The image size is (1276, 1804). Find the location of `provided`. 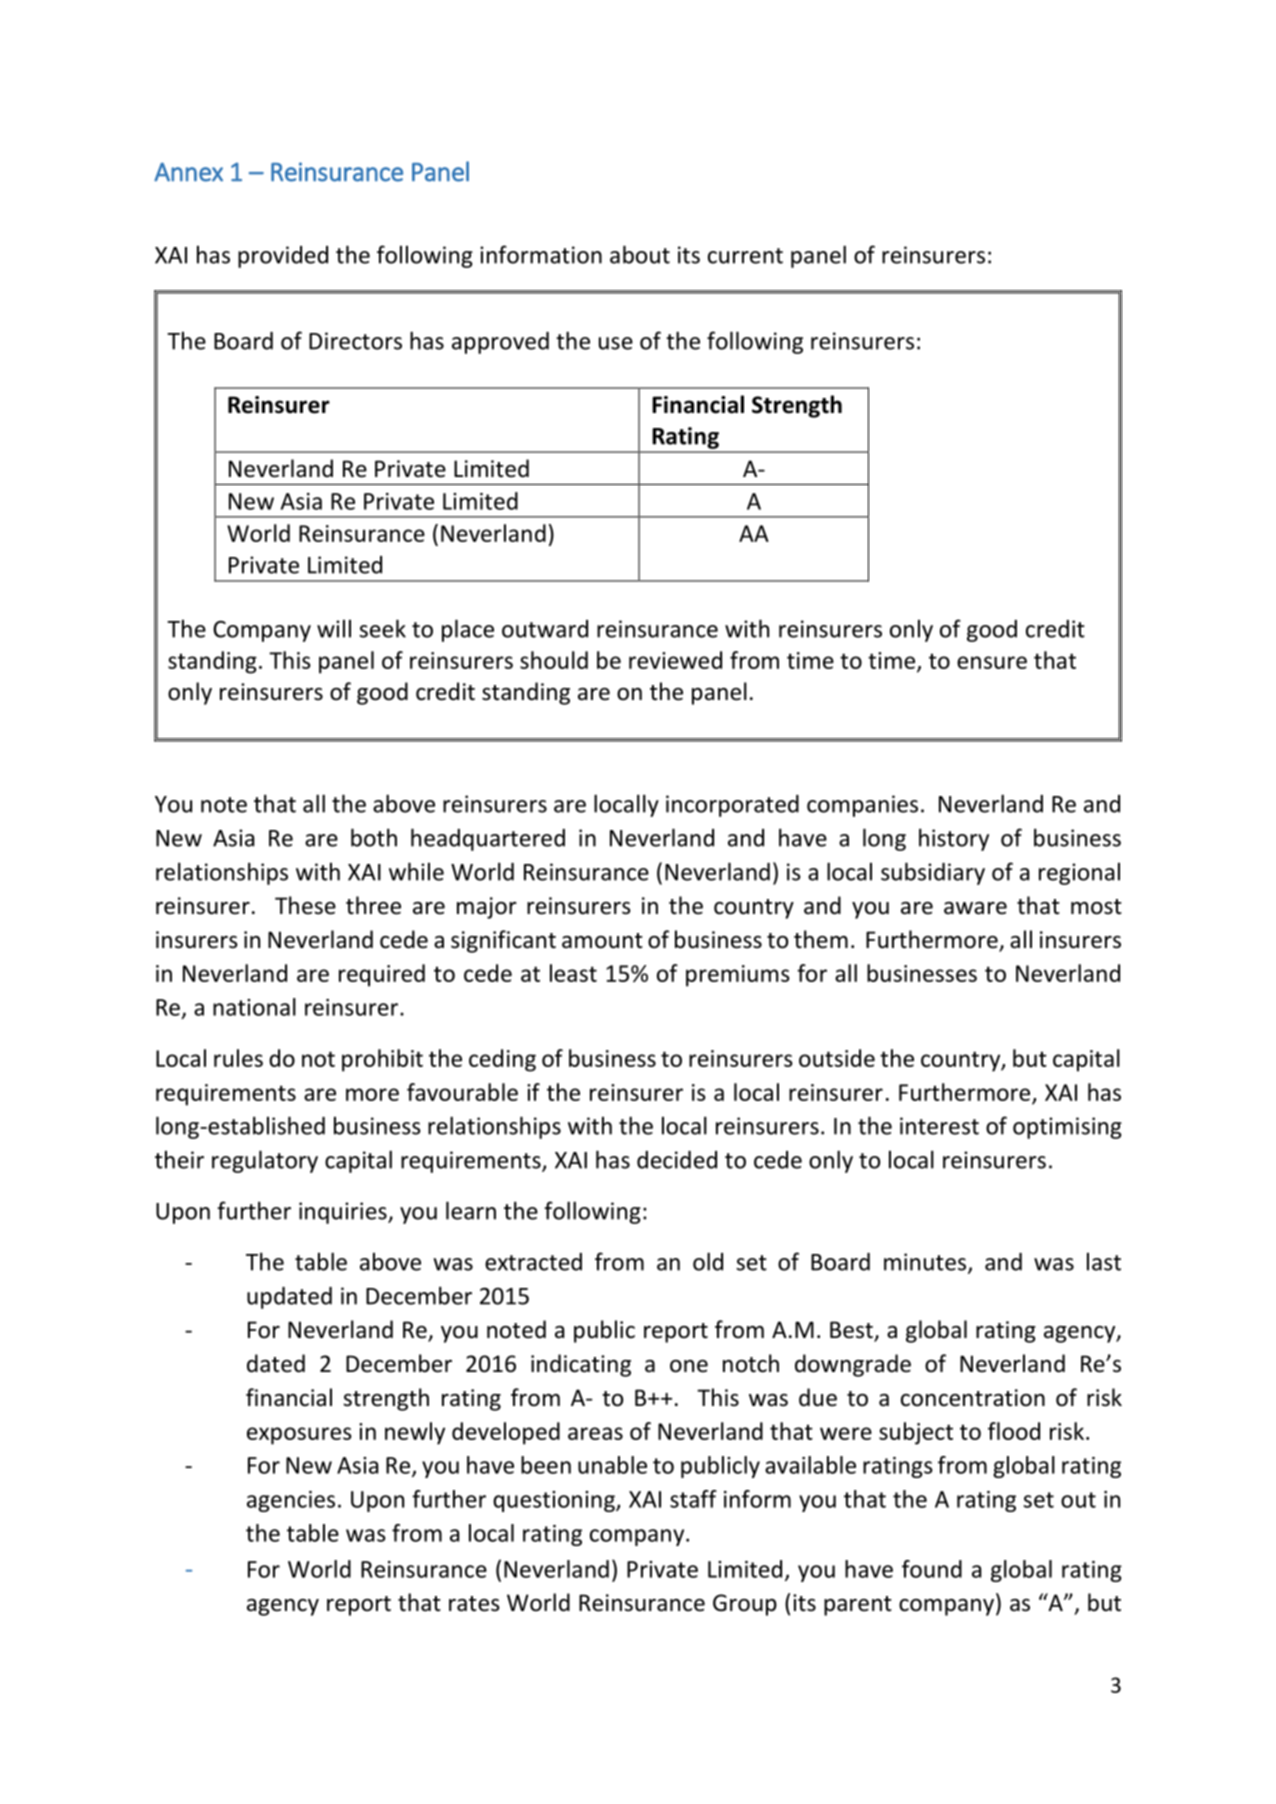

provided is located at coordinates (283, 257).
